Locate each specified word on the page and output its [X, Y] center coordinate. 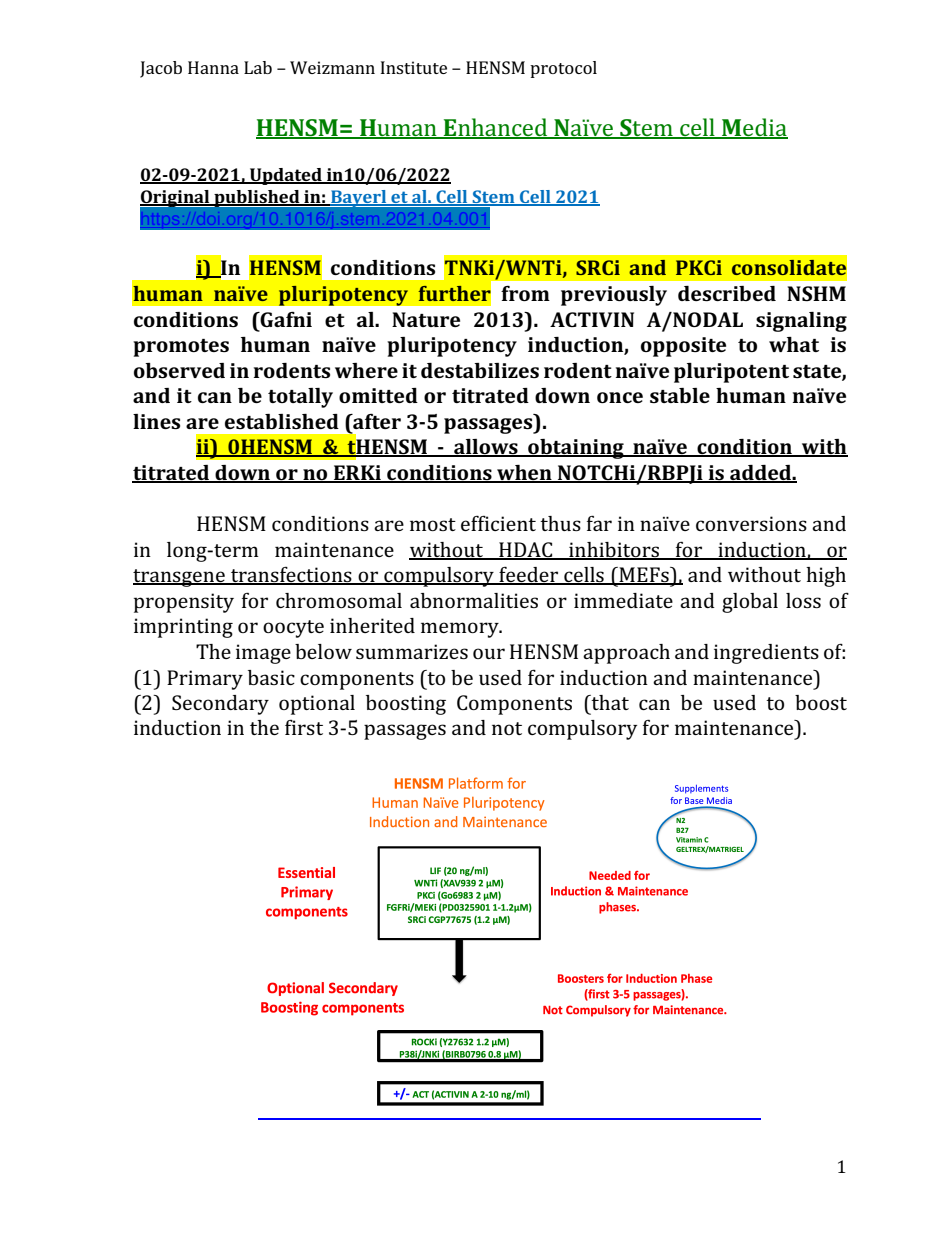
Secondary [220, 705]
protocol [563, 69]
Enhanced [496, 128]
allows [486, 448]
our [489, 653]
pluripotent [731, 373]
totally [300, 398]
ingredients [766, 654]
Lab [258, 67]
